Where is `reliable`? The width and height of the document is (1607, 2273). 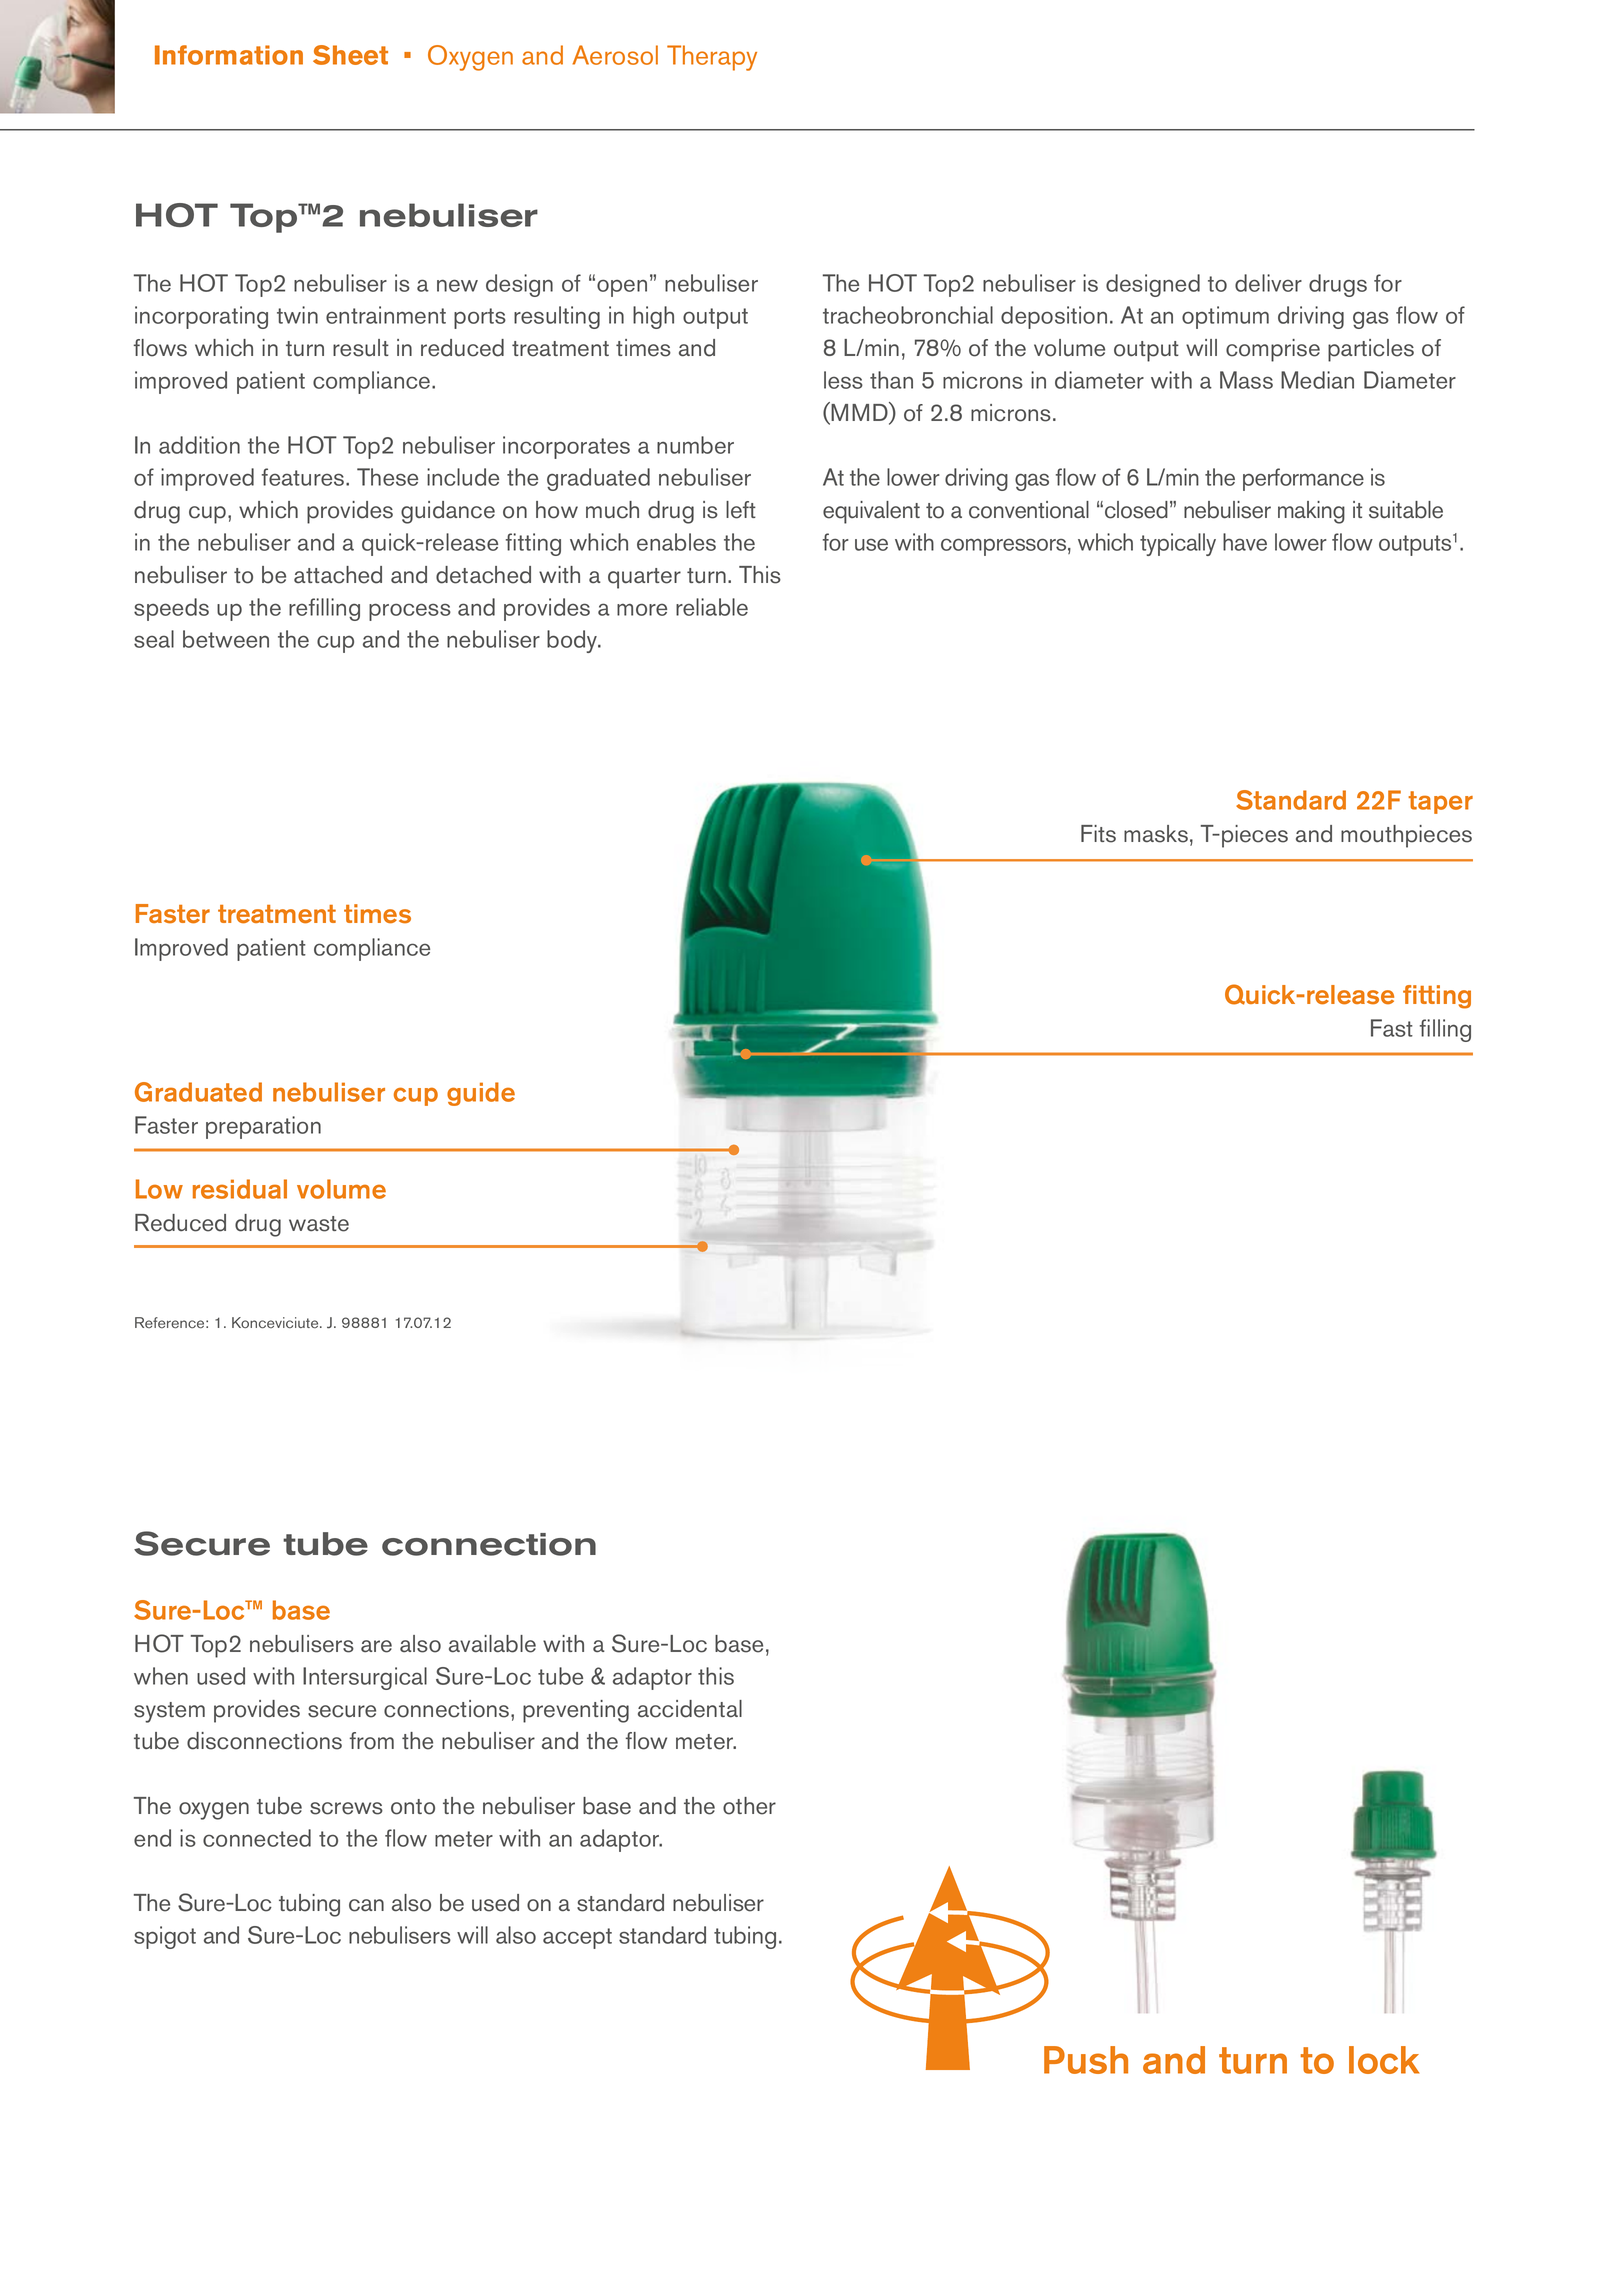 reliable is located at coordinates (712, 607).
